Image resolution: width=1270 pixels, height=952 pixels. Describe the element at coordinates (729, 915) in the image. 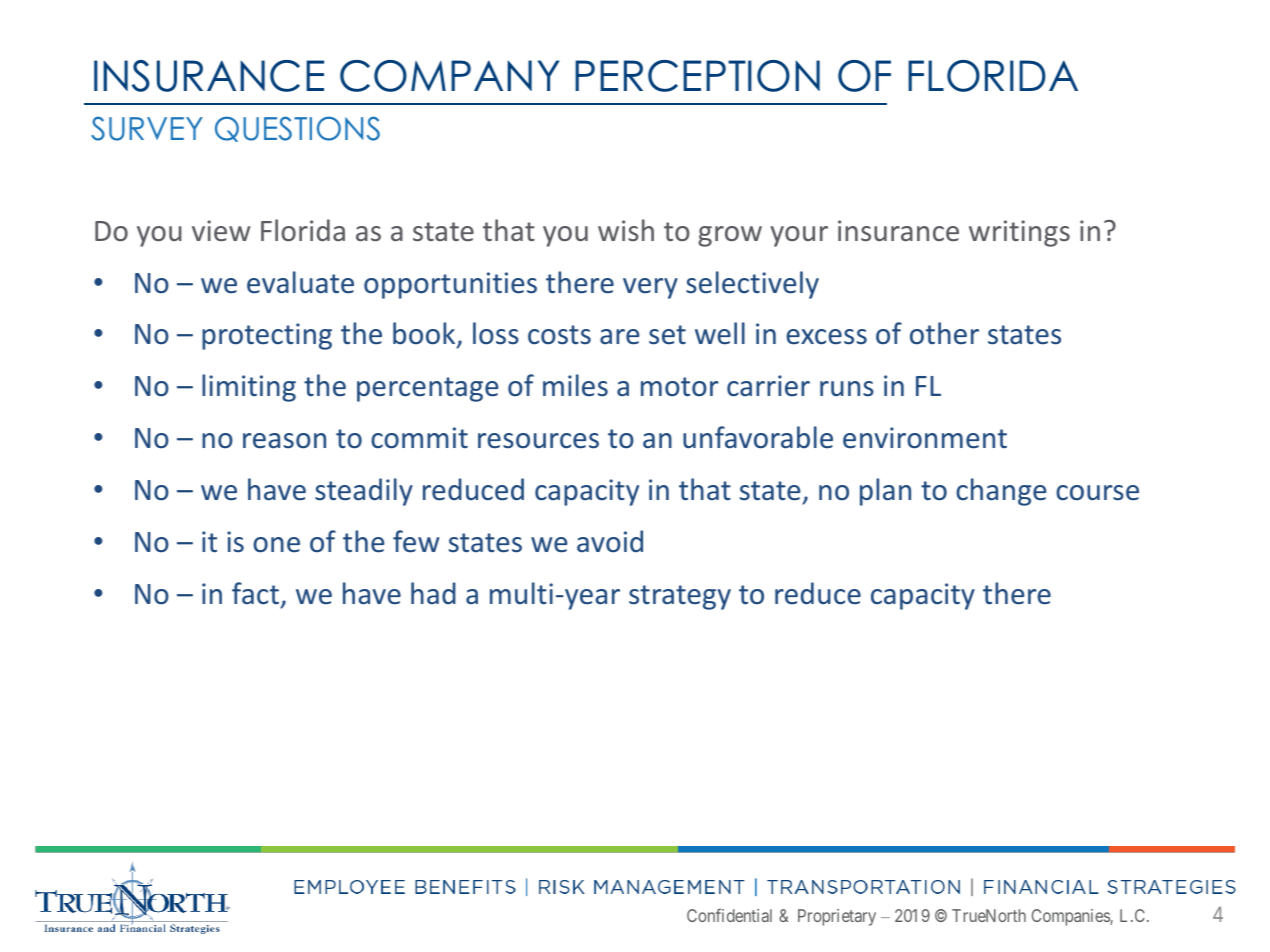

I see `Confidential` at that location.
